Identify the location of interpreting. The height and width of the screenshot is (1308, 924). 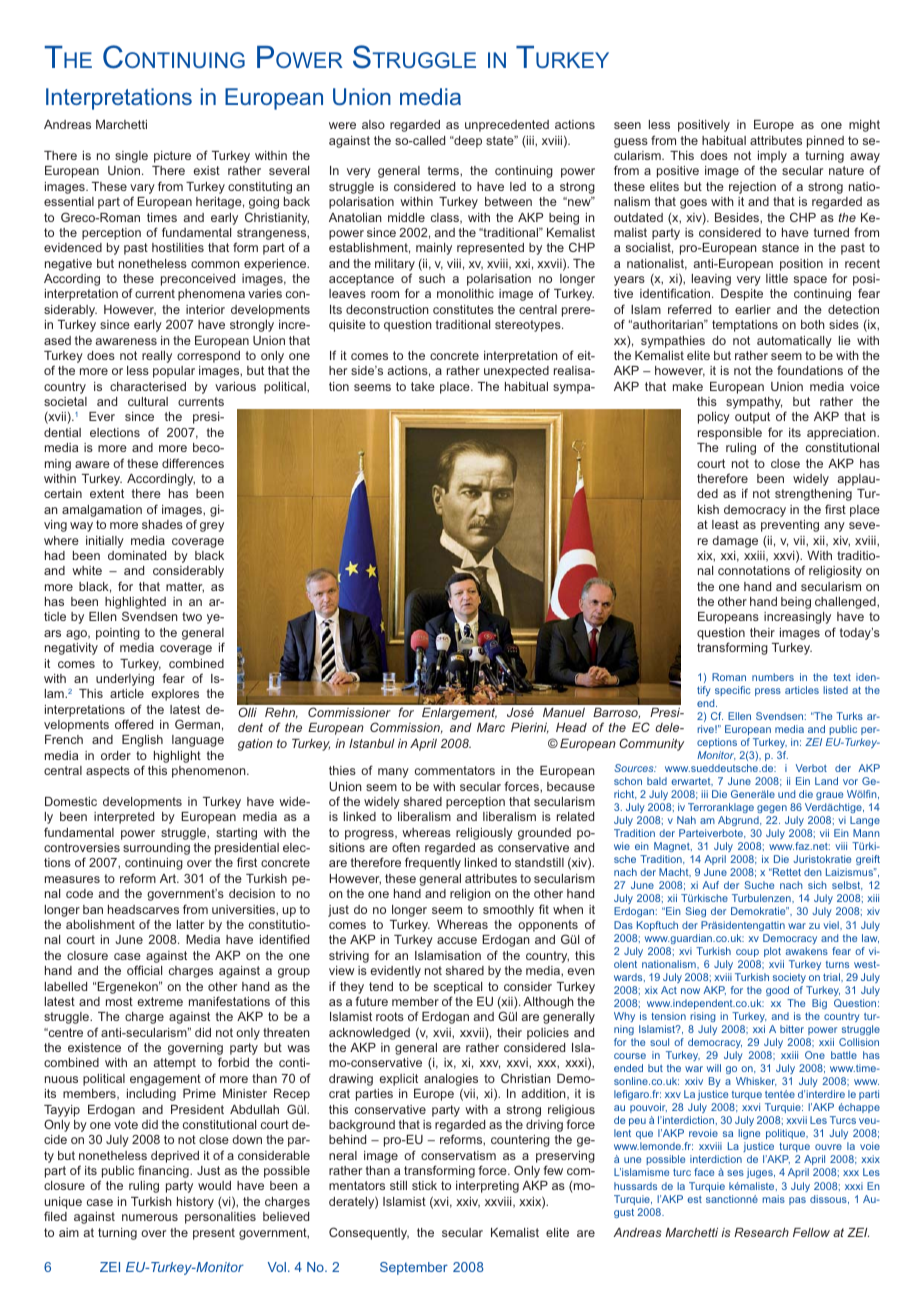
(487, 1187).
